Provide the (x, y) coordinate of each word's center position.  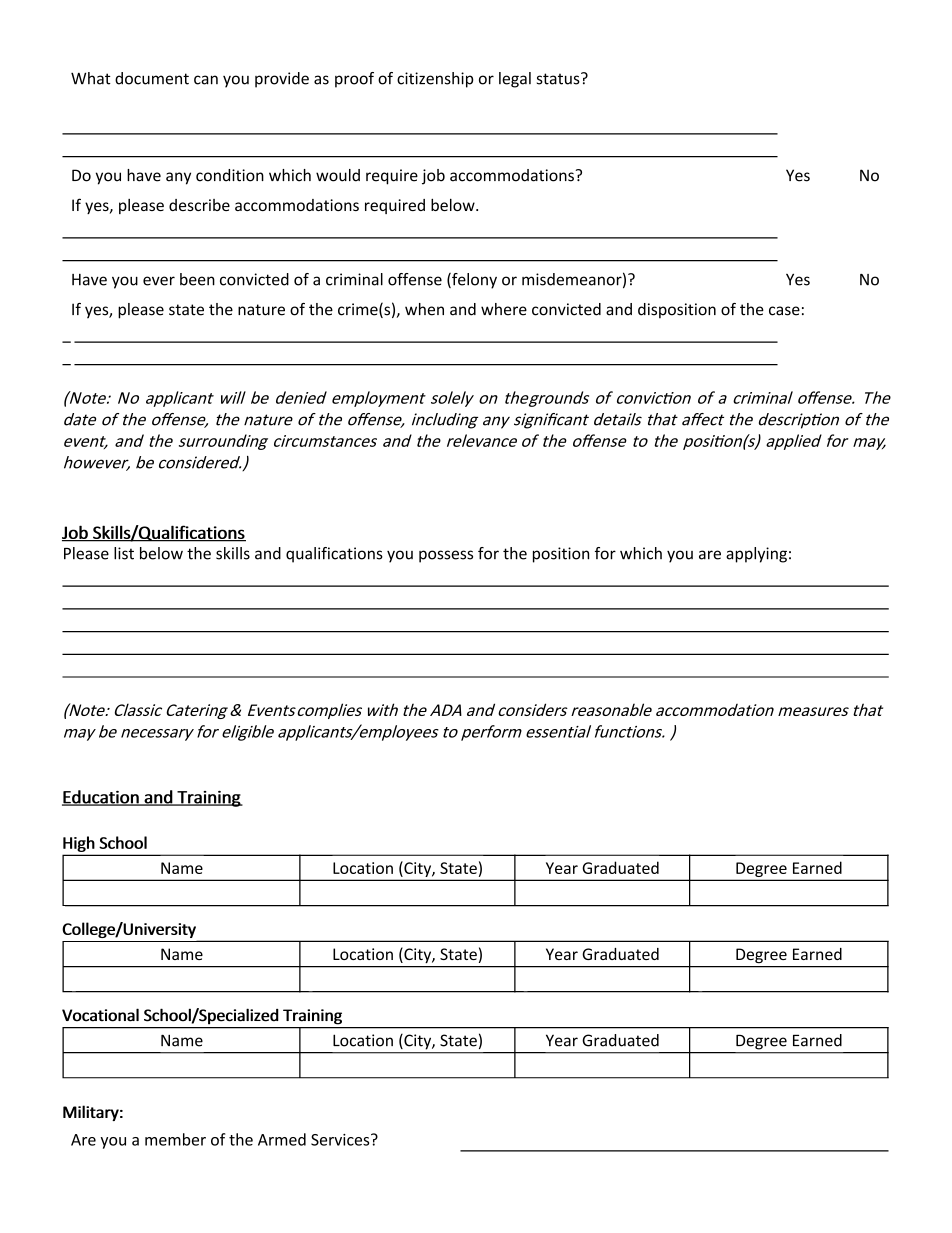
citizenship (435, 80)
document (152, 78)
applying (756, 555)
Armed (282, 1139)
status (559, 78)
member (175, 1139)
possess (446, 556)
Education (101, 798)
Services (341, 1140)
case (784, 311)
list (124, 553)
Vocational (100, 1015)
